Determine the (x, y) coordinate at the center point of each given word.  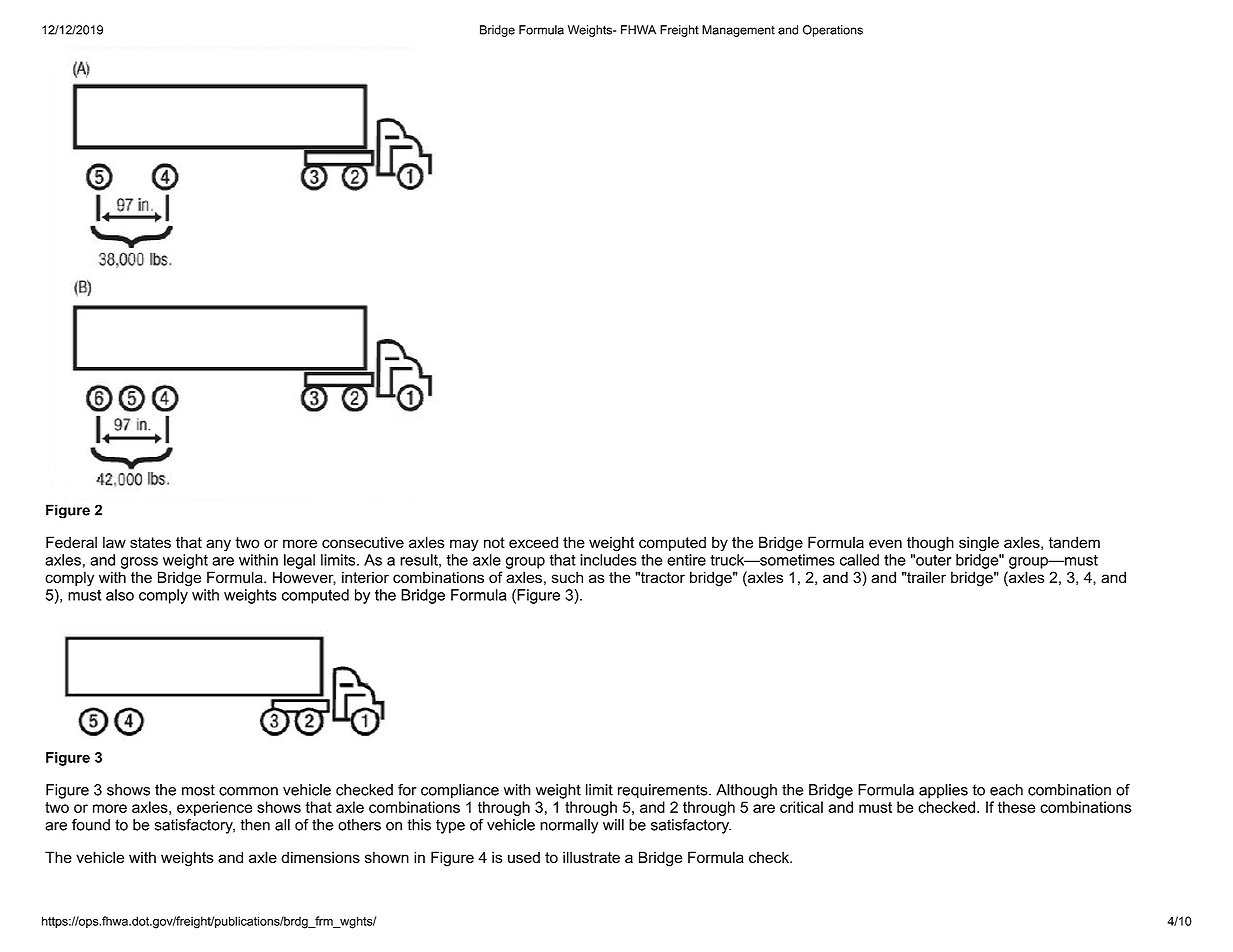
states (150, 542)
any (218, 545)
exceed (533, 542)
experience (214, 808)
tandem (1074, 542)
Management (738, 31)
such (567, 577)
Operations (833, 31)
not (494, 542)
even (885, 543)
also (120, 595)
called (859, 560)
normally (569, 826)
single (979, 544)
